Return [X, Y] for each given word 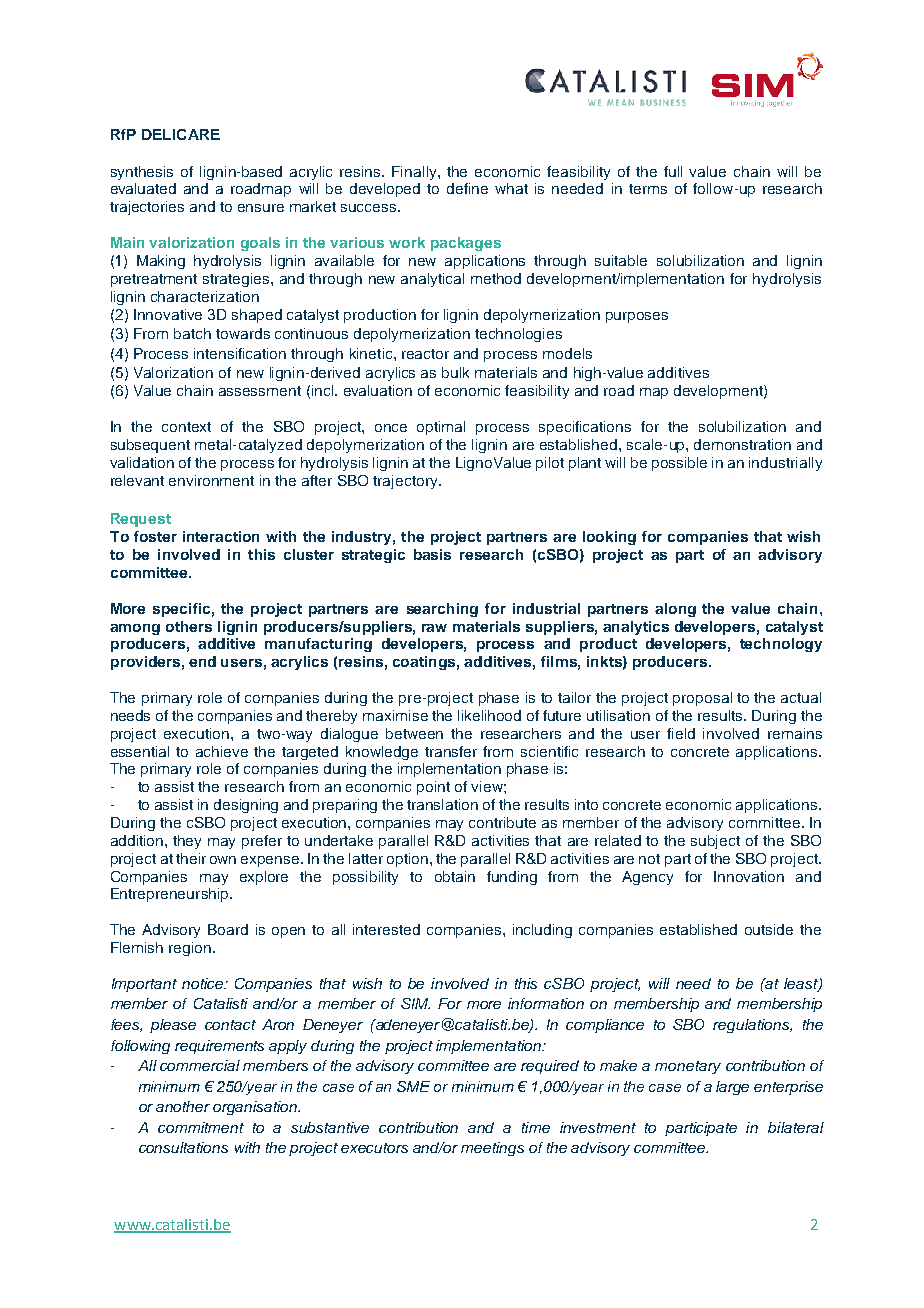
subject [715, 842]
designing [246, 806]
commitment [201, 1127]
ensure [261, 208]
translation [442, 804]
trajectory [406, 482]
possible [679, 464]
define [467, 188]
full [673, 171]
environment [211, 480]
